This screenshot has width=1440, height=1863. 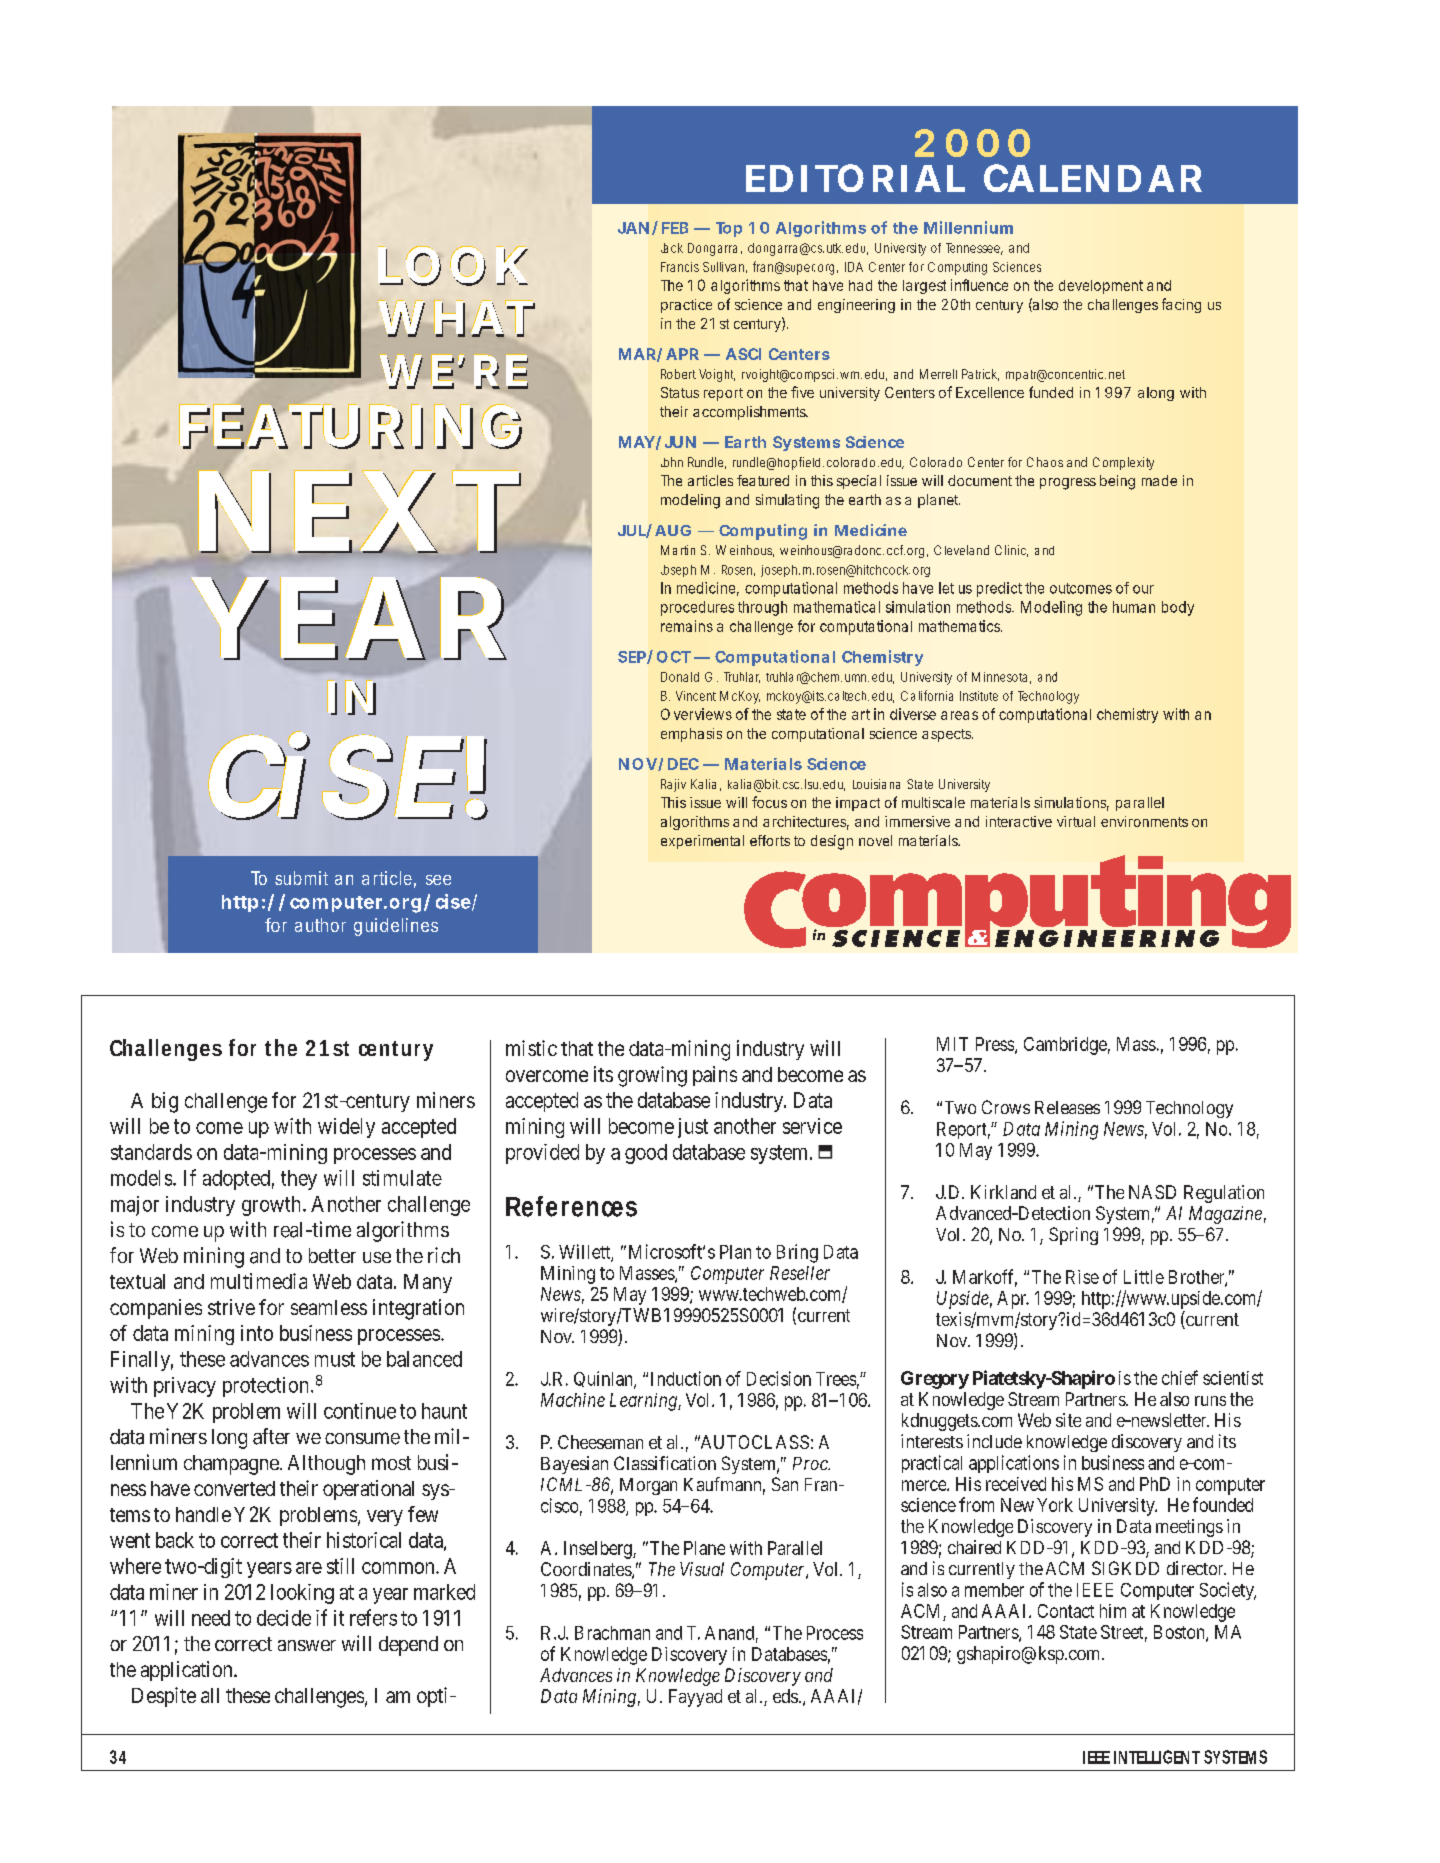 I want to click on development, so click(x=1101, y=287).
